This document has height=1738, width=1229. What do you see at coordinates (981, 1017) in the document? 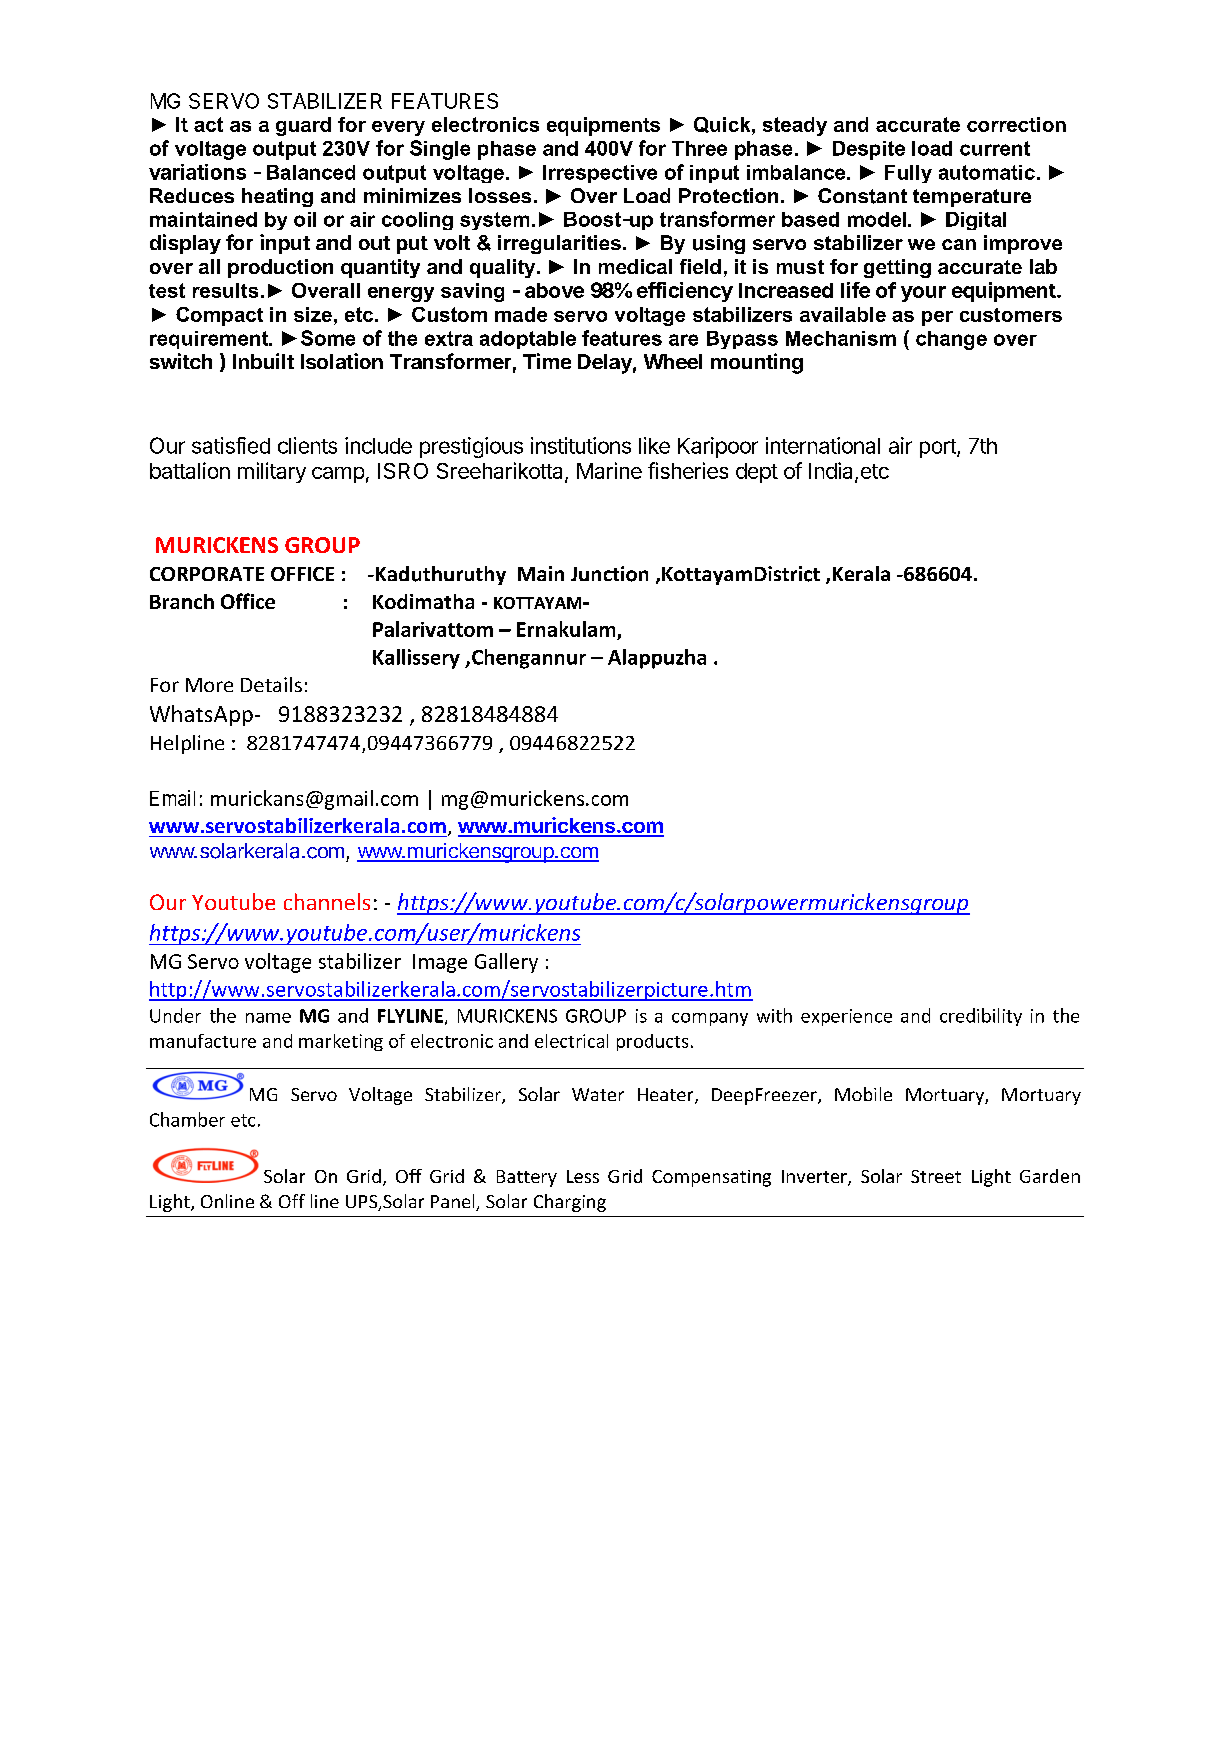
I see `credibility` at bounding box center [981, 1017].
